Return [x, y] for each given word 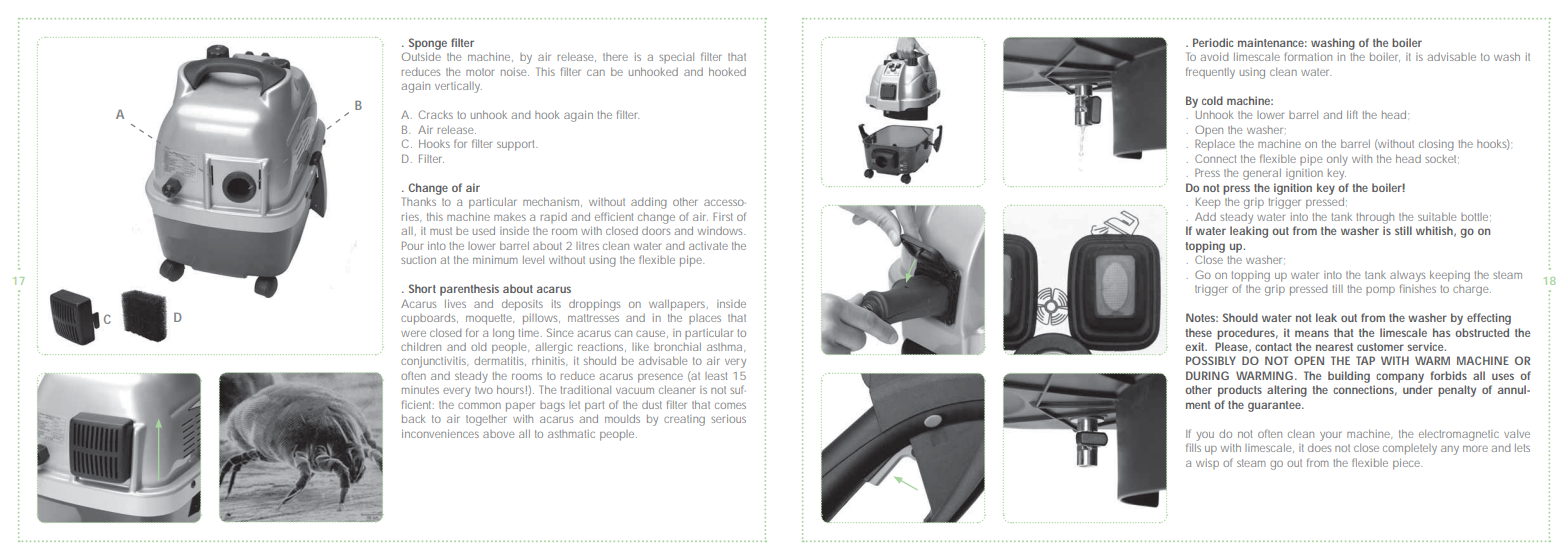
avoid [1214, 57]
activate [708, 246]
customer [1380, 347]
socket [1442, 159]
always [1407, 276]
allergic [553, 348]
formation [1308, 56]
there [615, 57]
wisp [1207, 464]
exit [1196, 346]
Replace [1215, 145]
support [517, 145]
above [498, 434]
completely [1410, 449]
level [533, 260]
